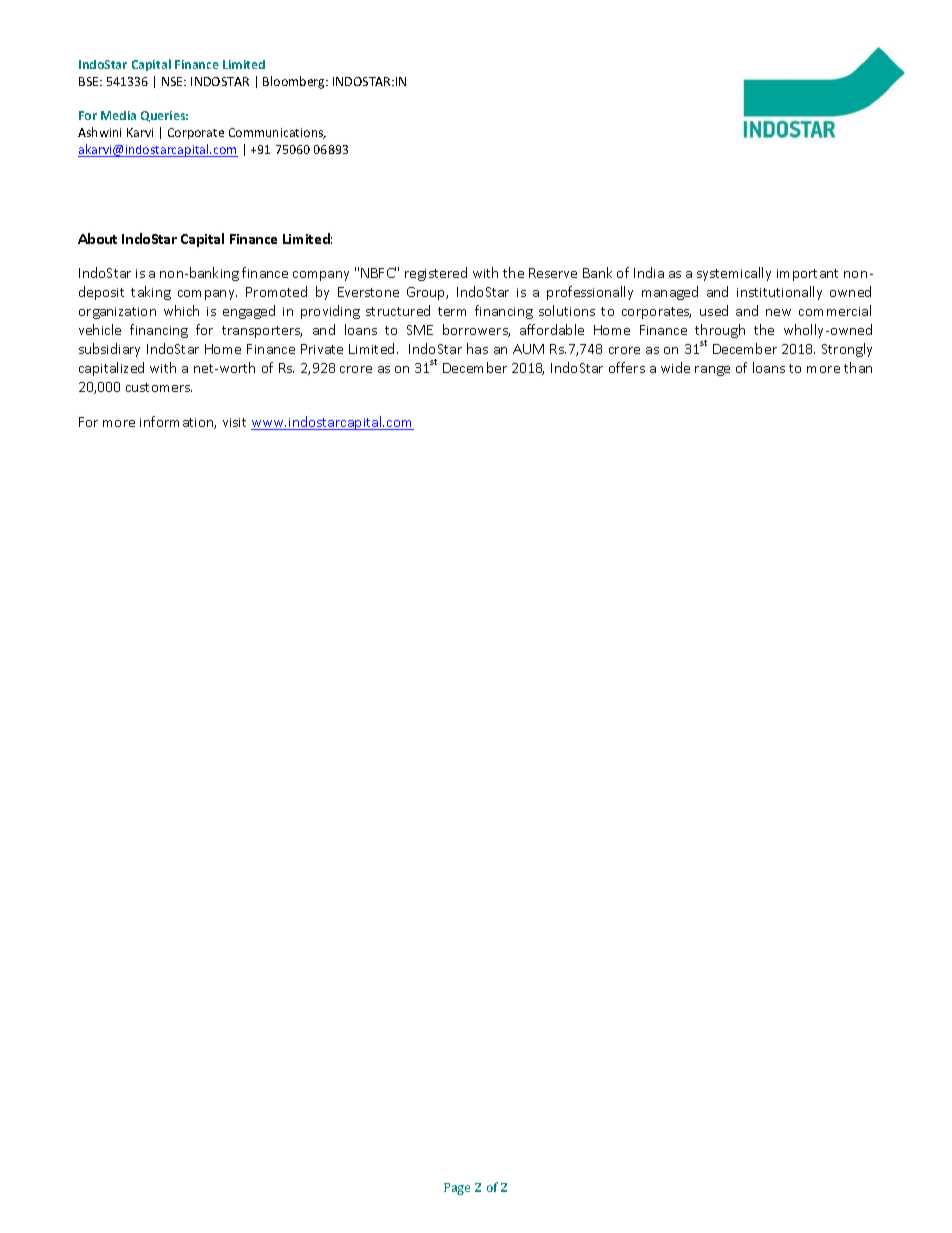  What do you see at coordinates (858, 367) in the screenshot?
I see `than` at bounding box center [858, 367].
